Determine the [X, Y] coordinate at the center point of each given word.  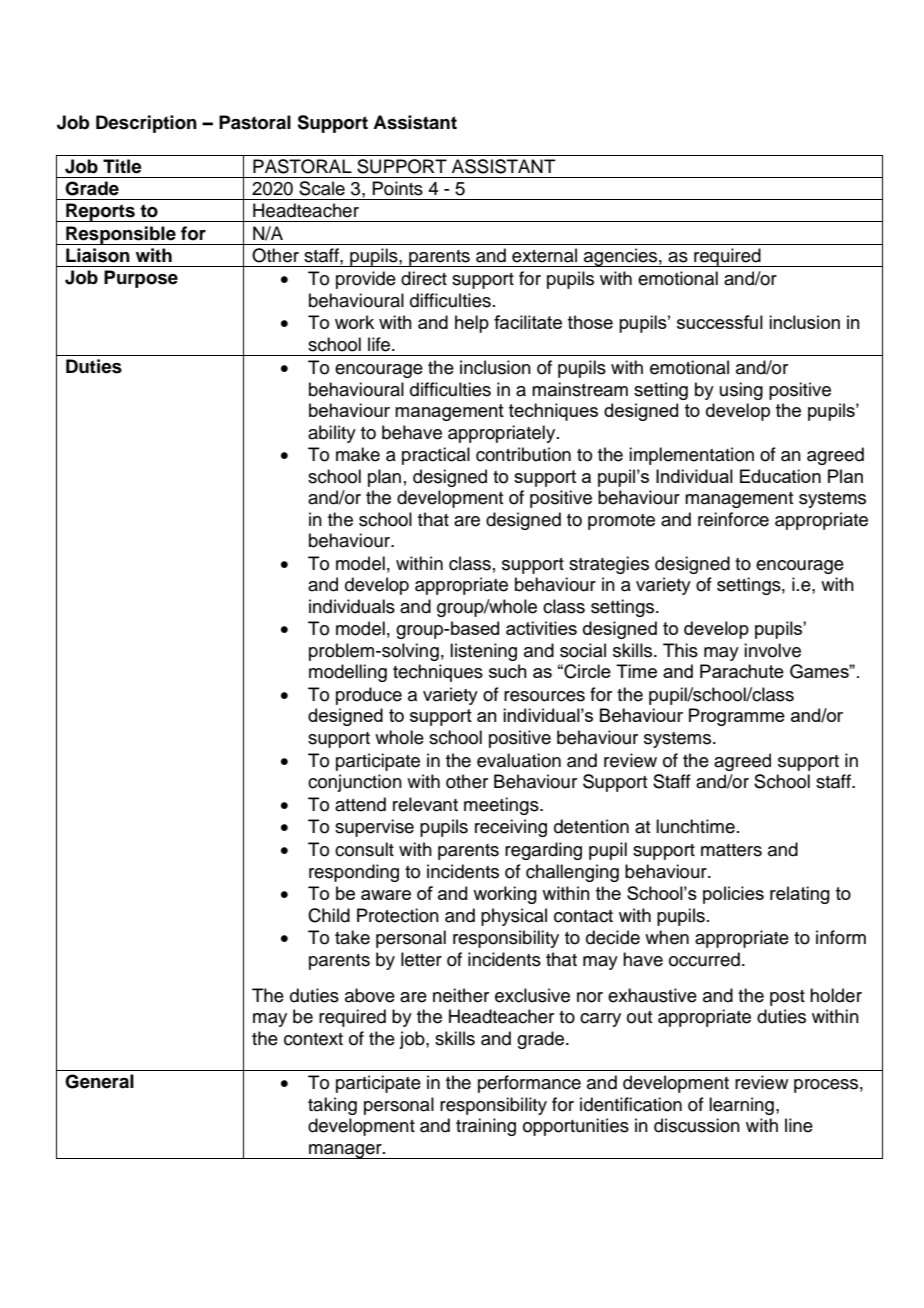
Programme [737, 717]
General [99, 1081]
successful [720, 322]
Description [146, 124]
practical [436, 456]
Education [780, 476]
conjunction [355, 783]
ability [332, 434]
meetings [502, 806]
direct [424, 278]
